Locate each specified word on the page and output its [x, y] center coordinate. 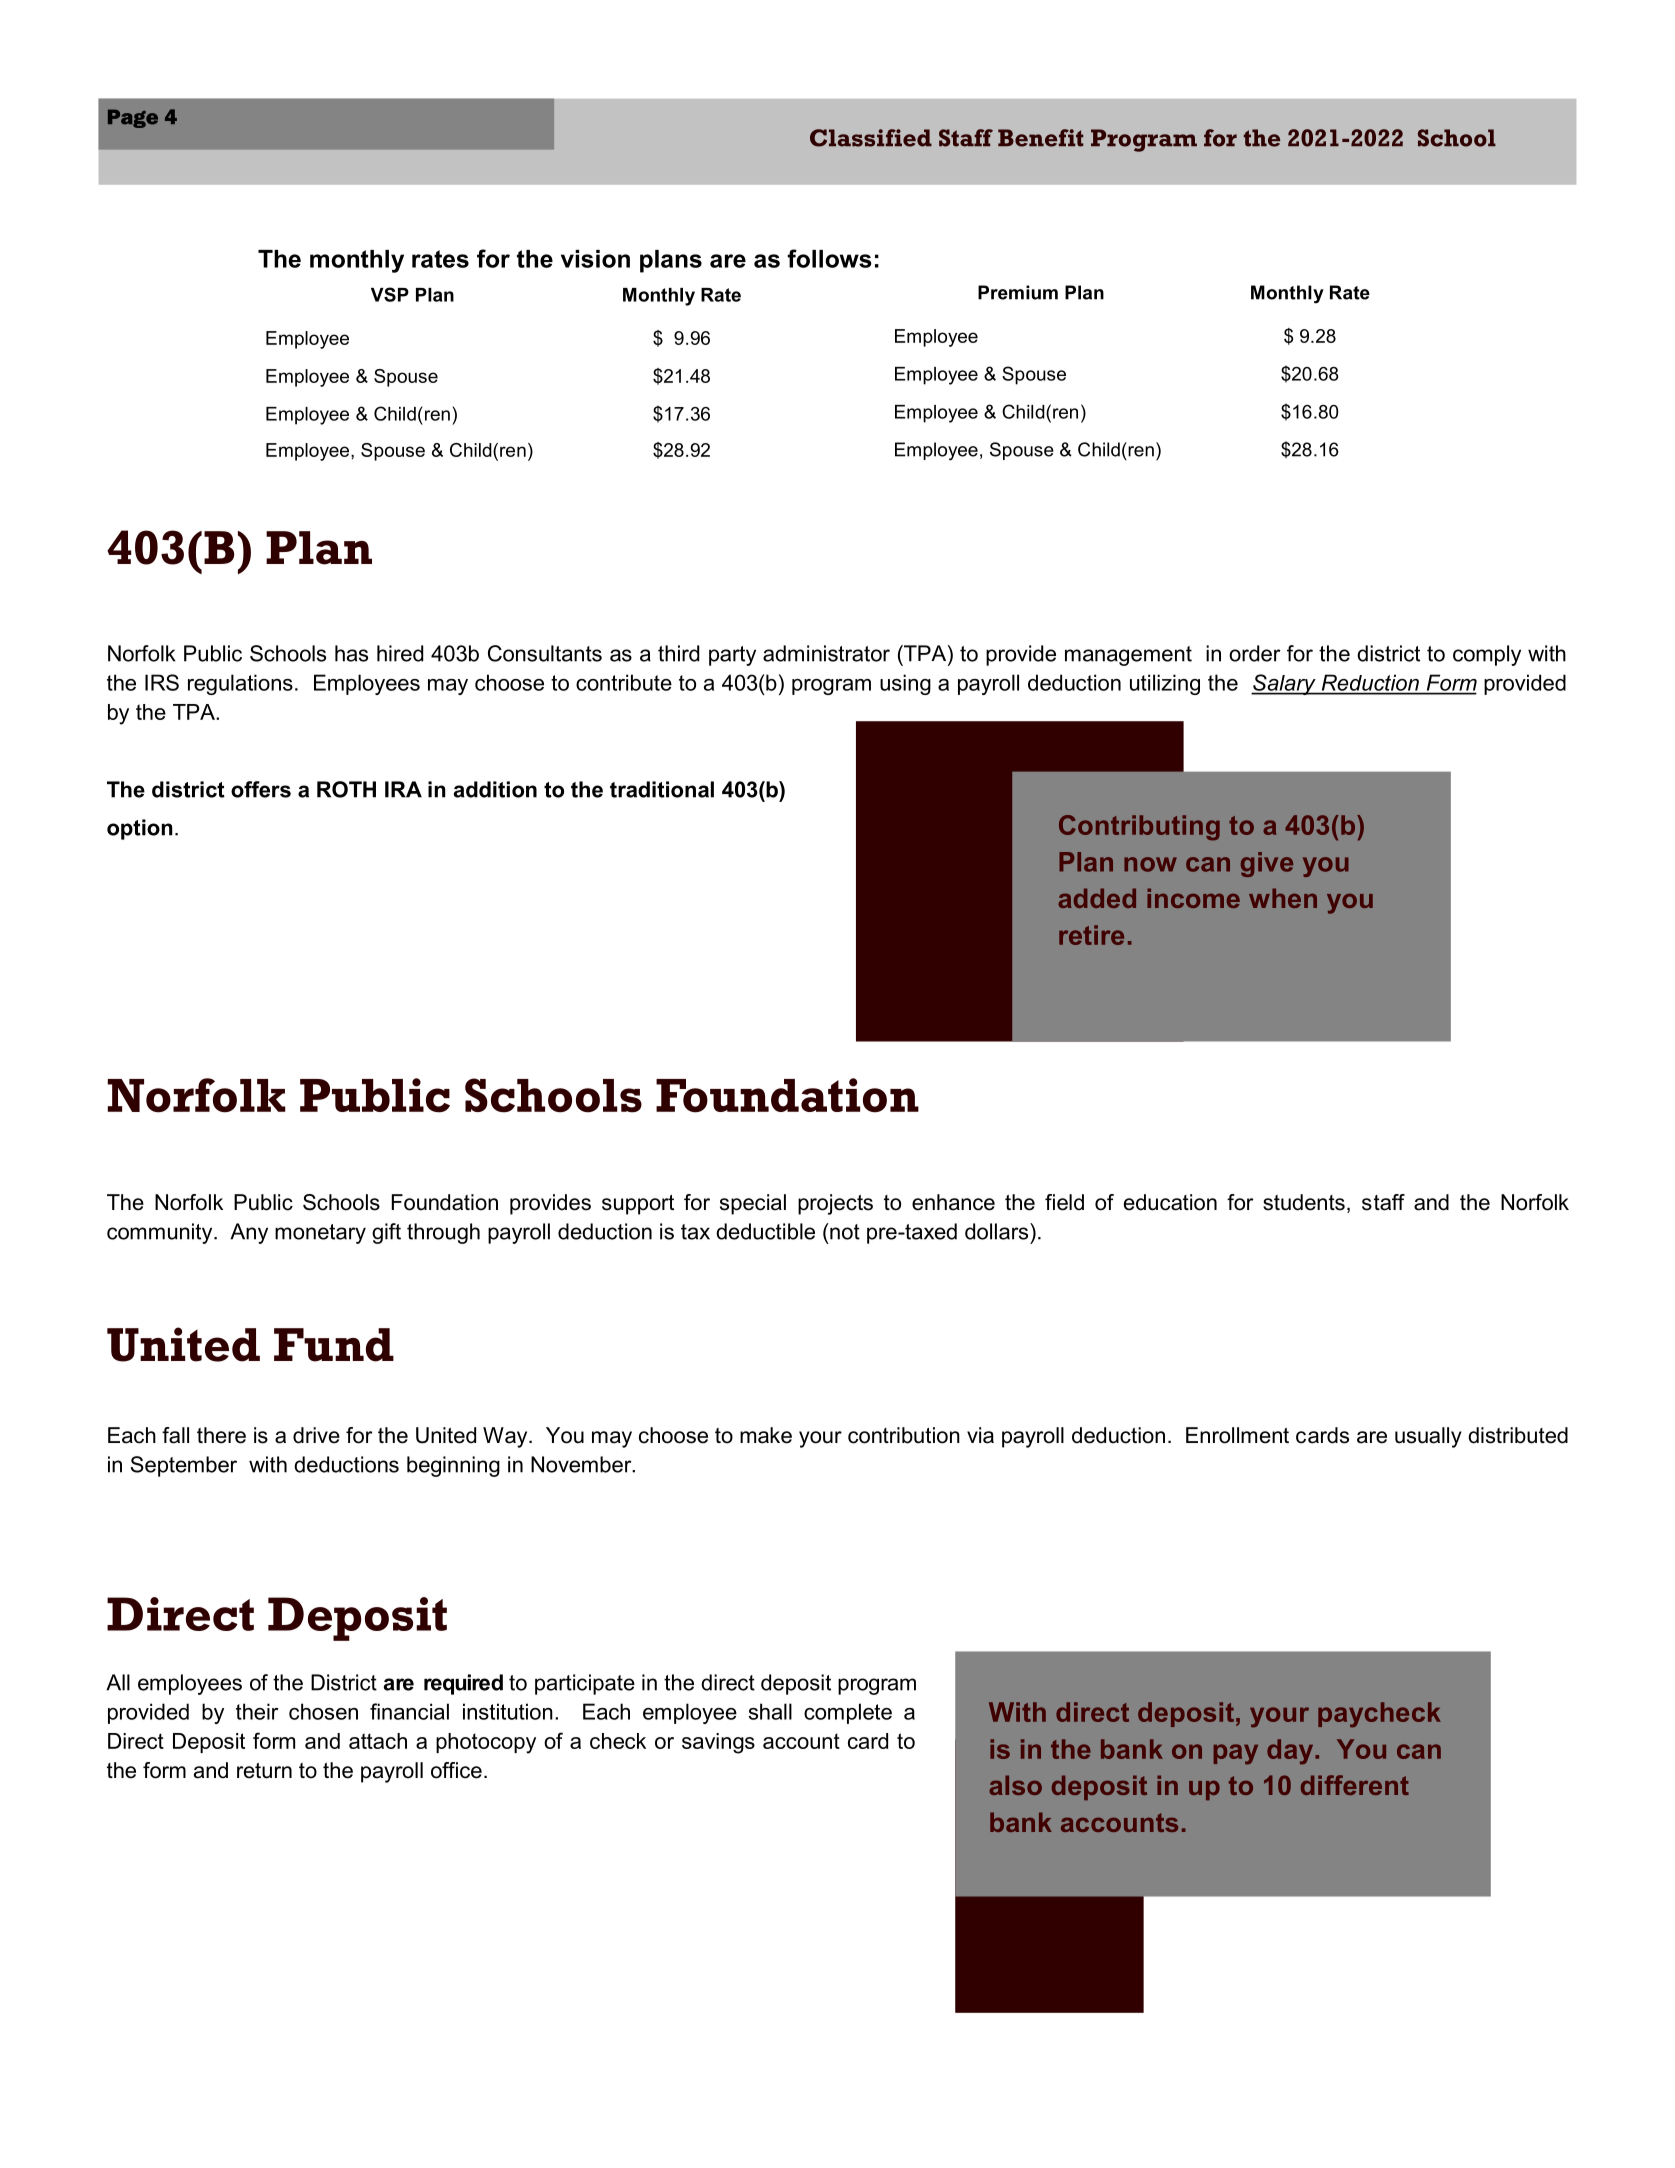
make [766, 1435]
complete [848, 1713]
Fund [334, 1345]
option [140, 829]
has [351, 653]
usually [1428, 1437]
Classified [871, 138]
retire [1091, 935]
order [1255, 653]
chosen [323, 1711]
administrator [826, 653]
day [1291, 1751]
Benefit [1041, 138]
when [1283, 898]
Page [133, 118]
